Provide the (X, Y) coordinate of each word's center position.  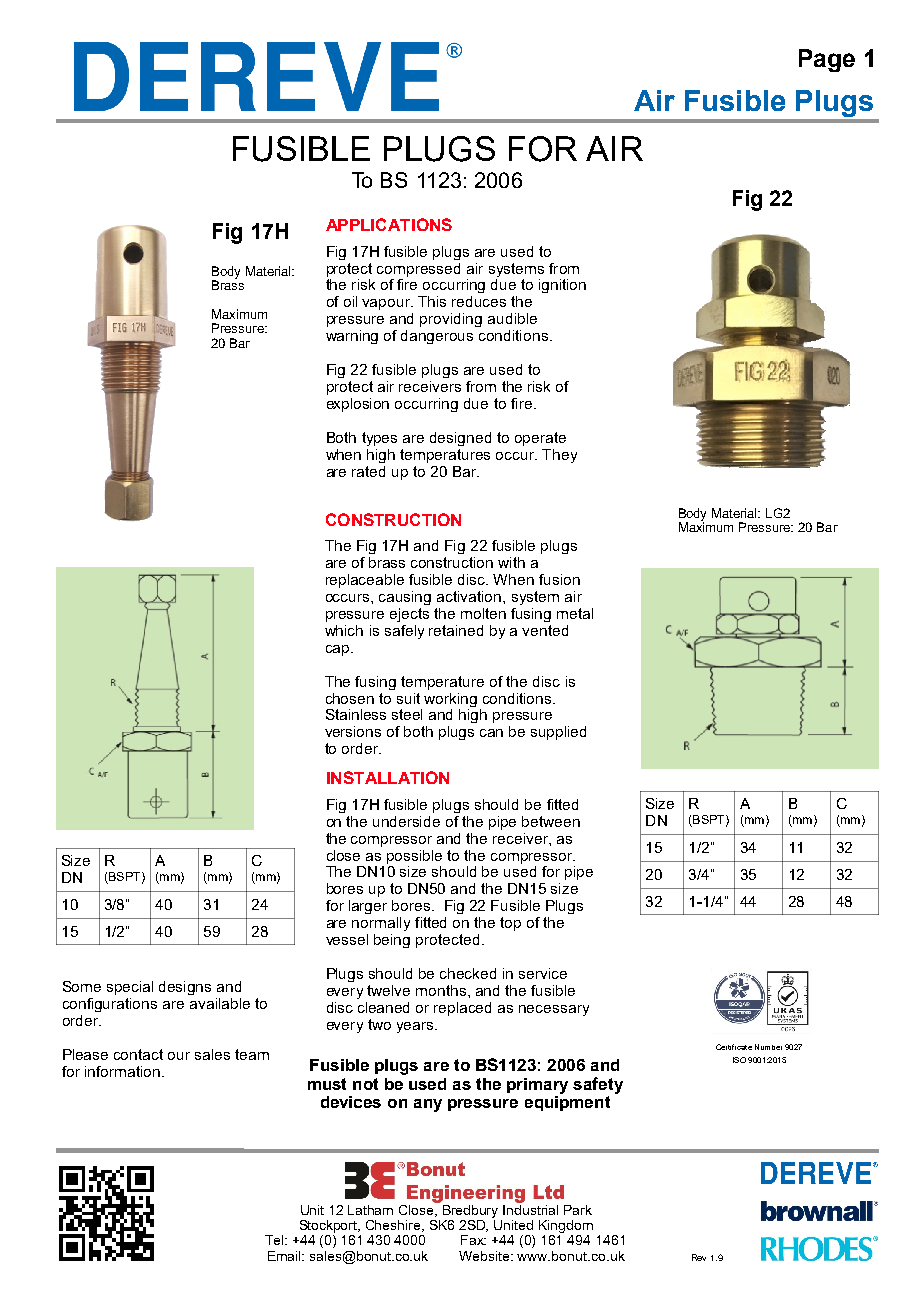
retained (456, 630)
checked (468, 973)
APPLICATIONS (389, 224)
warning (352, 337)
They (559, 456)
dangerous (437, 337)
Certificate (734, 1047)
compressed (418, 270)
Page (827, 60)
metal (575, 613)
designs (185, 988)
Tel (275, 1240)
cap (339, 650)
